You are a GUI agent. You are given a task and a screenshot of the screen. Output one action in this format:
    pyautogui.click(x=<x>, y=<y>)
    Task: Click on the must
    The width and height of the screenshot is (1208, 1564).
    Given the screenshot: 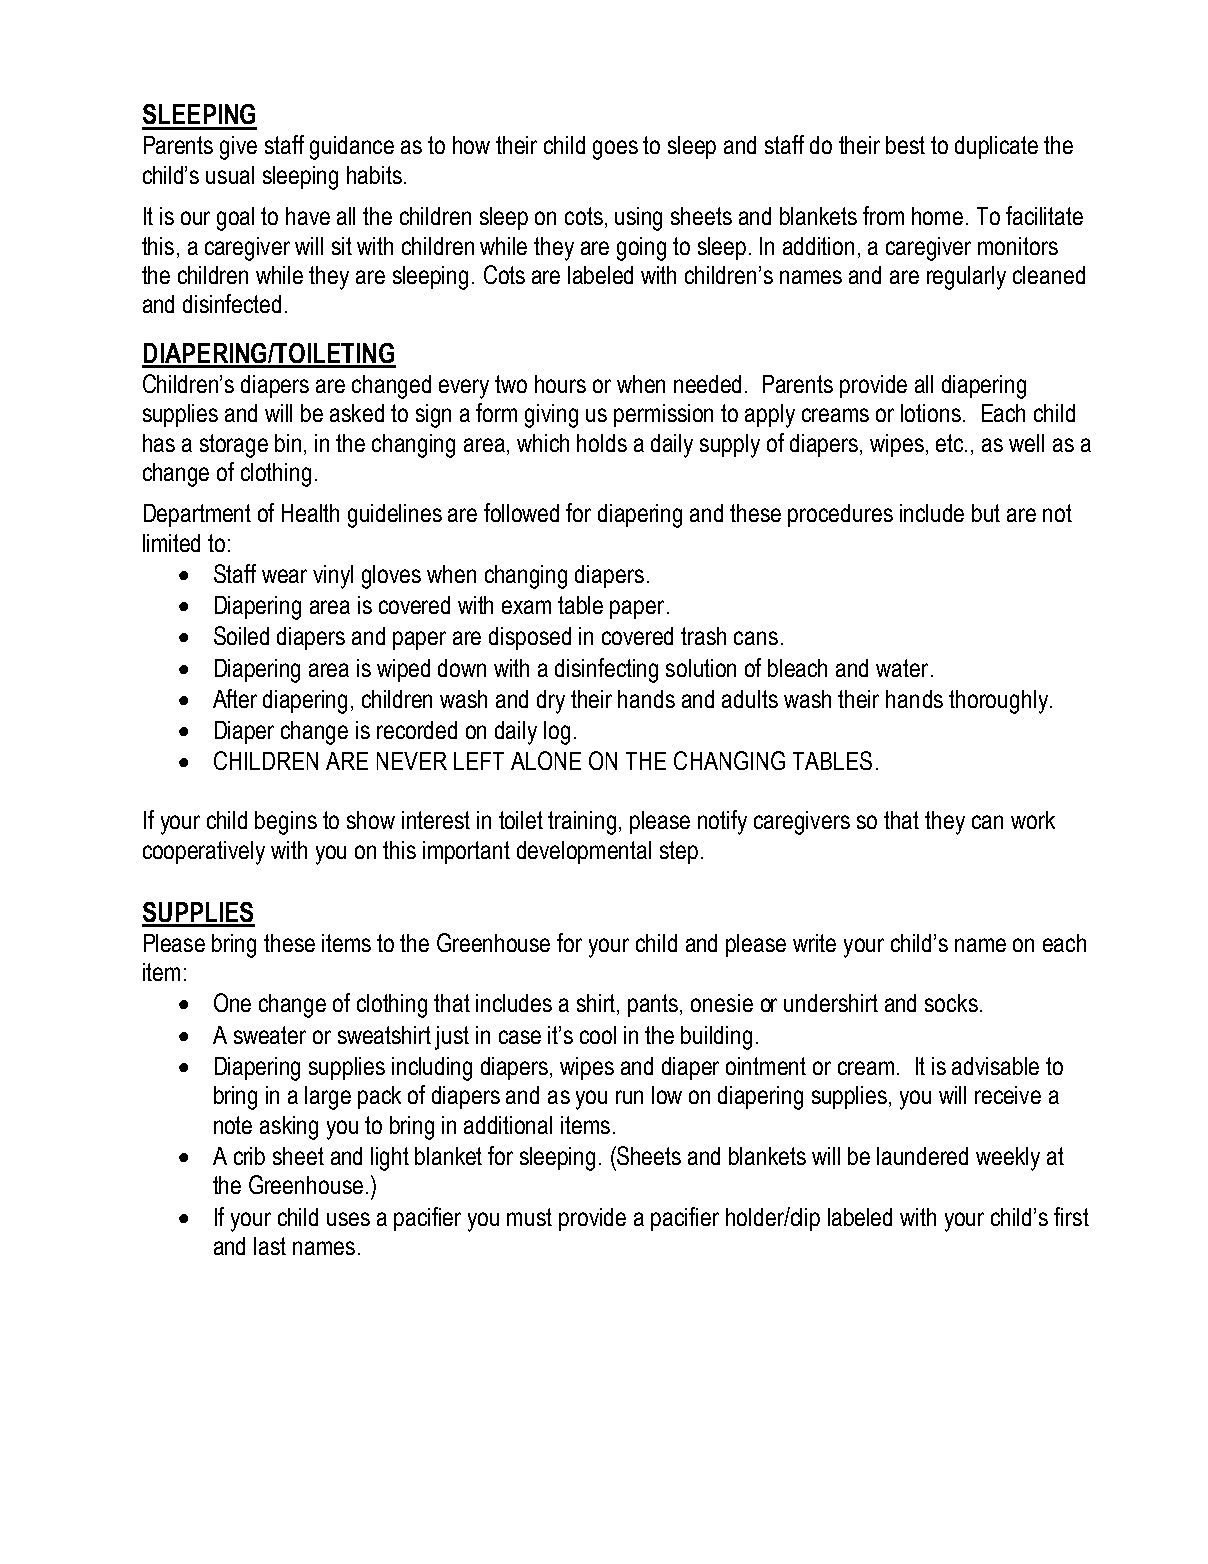 What is the action you would take?
    pyautogui.click(x=529, y=1217)
